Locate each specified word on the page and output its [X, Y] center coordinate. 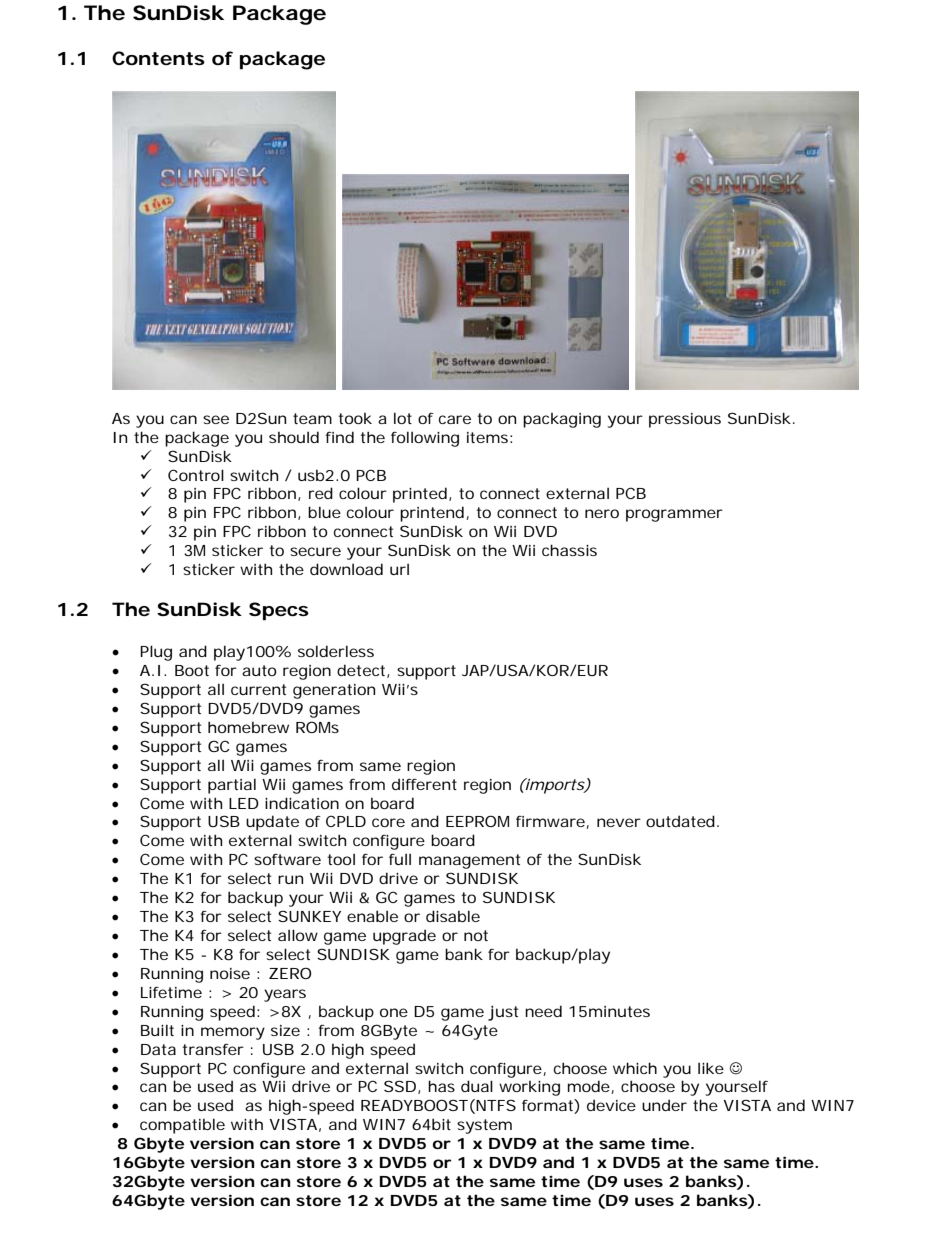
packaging [562, 420]
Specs [279, 611]
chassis [569, 550]
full [400, 859]
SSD [400, 1086]
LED [244, 803]
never [619, 822]
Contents [158, 58]
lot [403, 418]
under [664, 1105]
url [399, 569]
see [216, 419]
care [455, 419]
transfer [213, 1049]
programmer [674, 515]
